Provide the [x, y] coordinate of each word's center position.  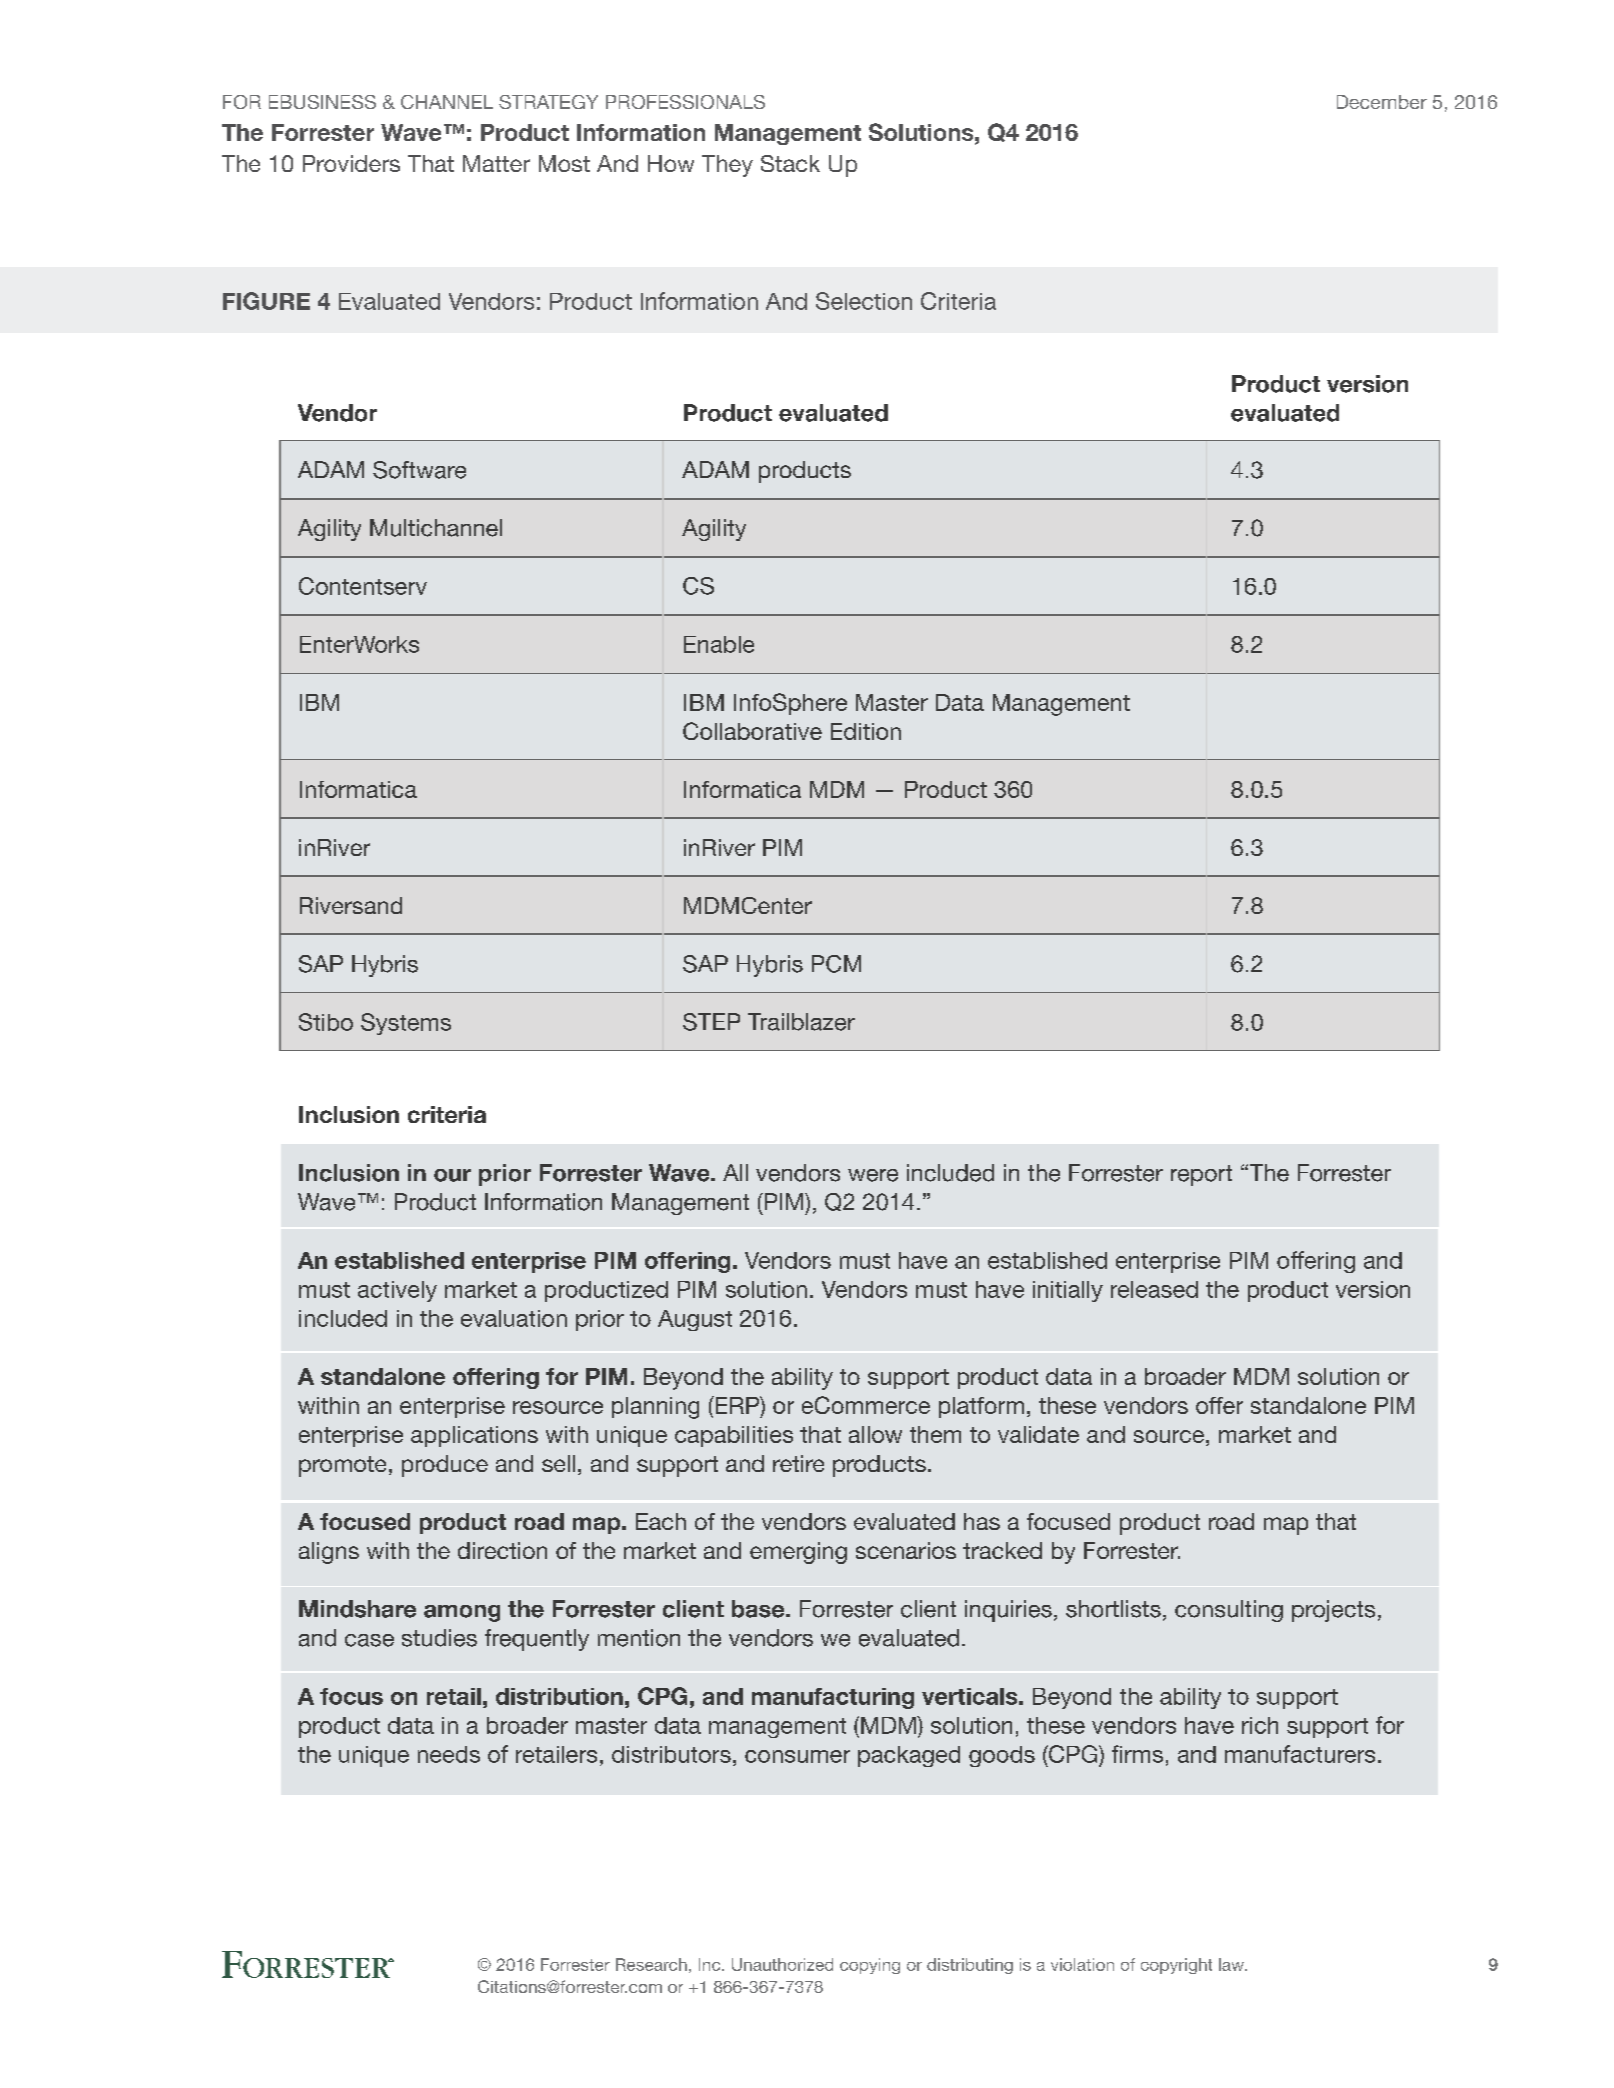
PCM [836, 964]
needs [449, 1754]
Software [419, 470]
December [1382, 102]
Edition [866, 731]
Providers [351, 163]
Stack [790, 163]
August [695, 1320]
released [1154, 1289]
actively [397, 1291]
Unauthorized [782, 1964]
